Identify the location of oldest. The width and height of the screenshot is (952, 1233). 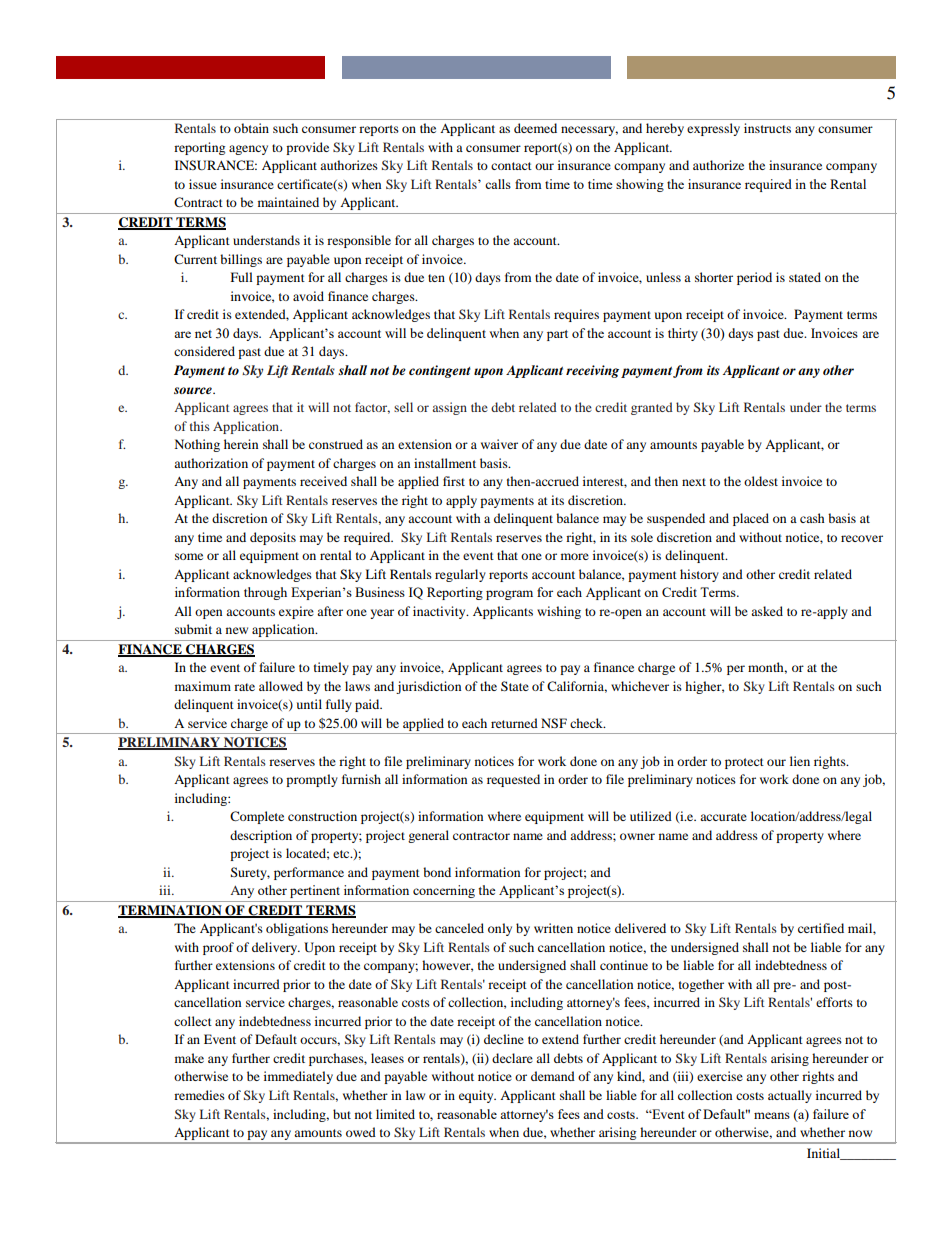
(761, 481).
